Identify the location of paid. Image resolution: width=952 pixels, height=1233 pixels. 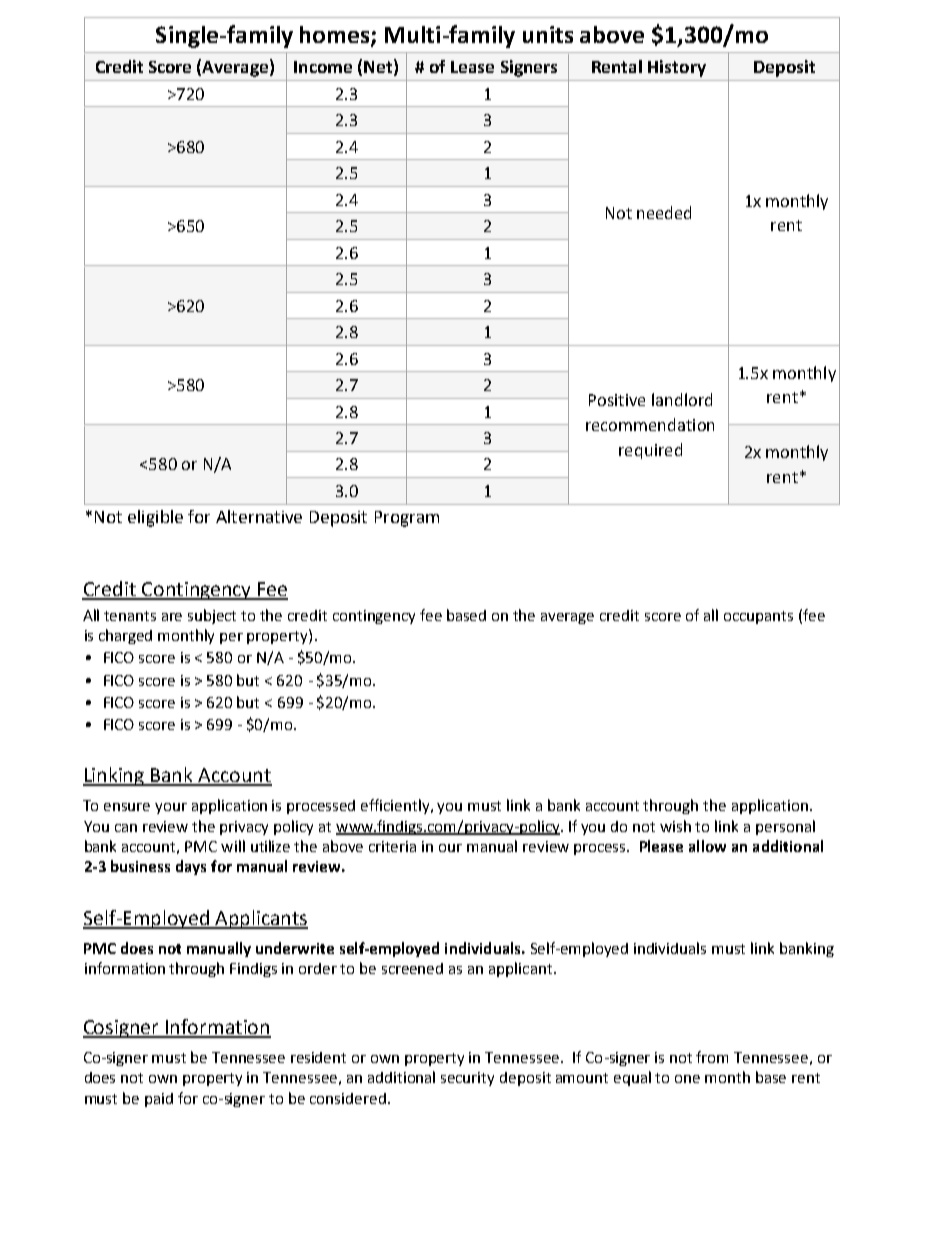
(159, 1100).
